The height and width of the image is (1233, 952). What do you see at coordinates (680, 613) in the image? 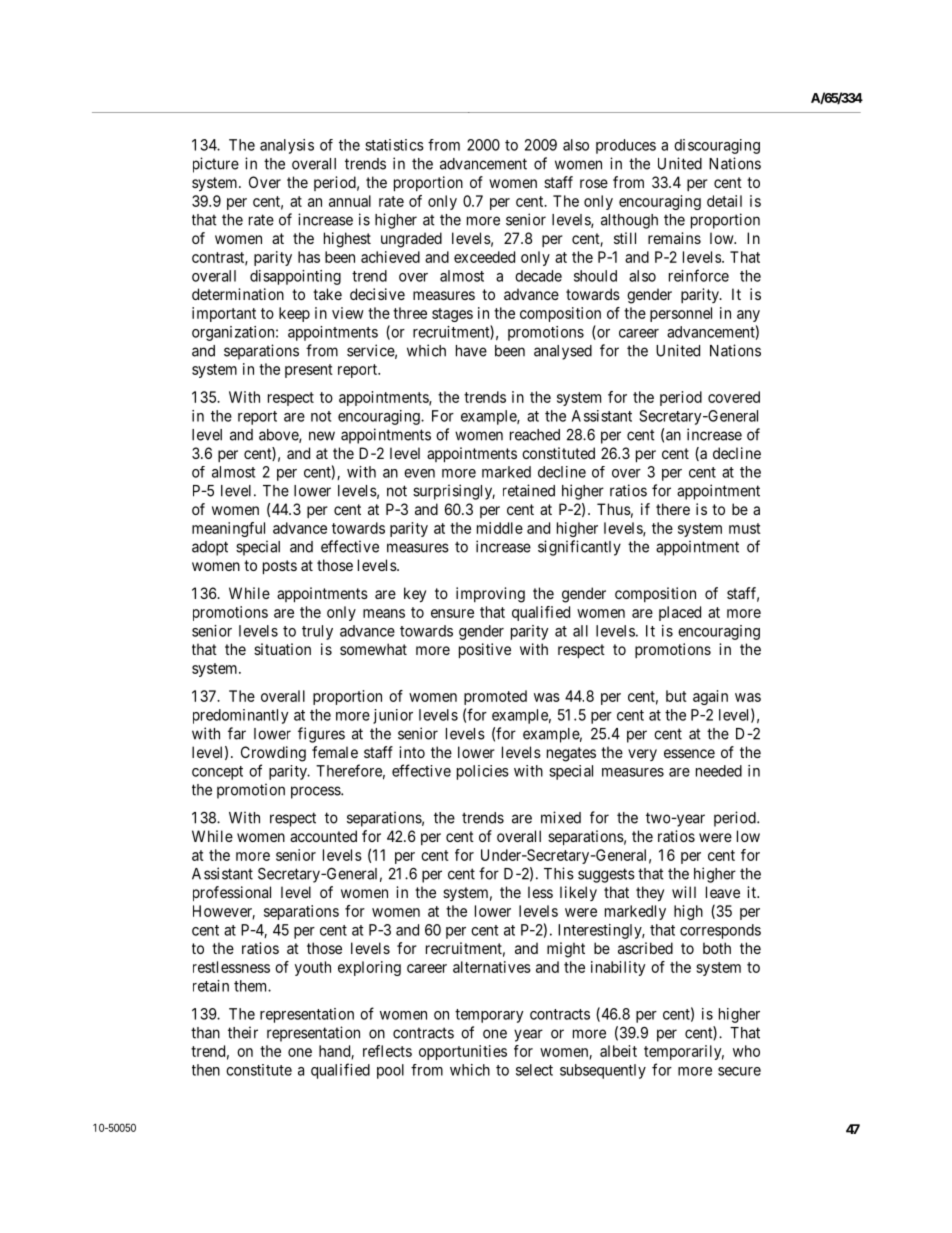
I see `placed` at bounding box center [680, 613].
